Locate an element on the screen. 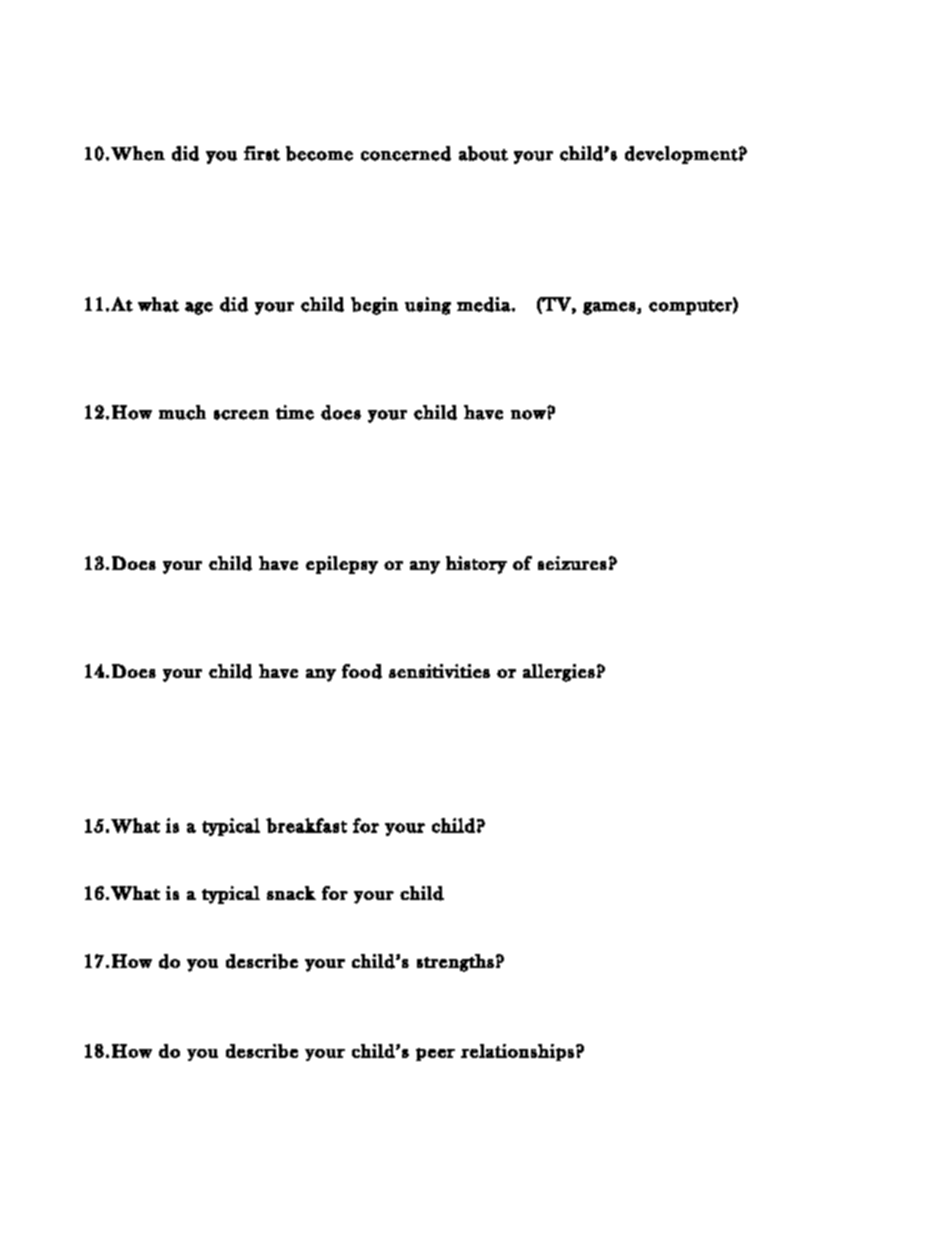  snack is located at coordinates (291, 893).
